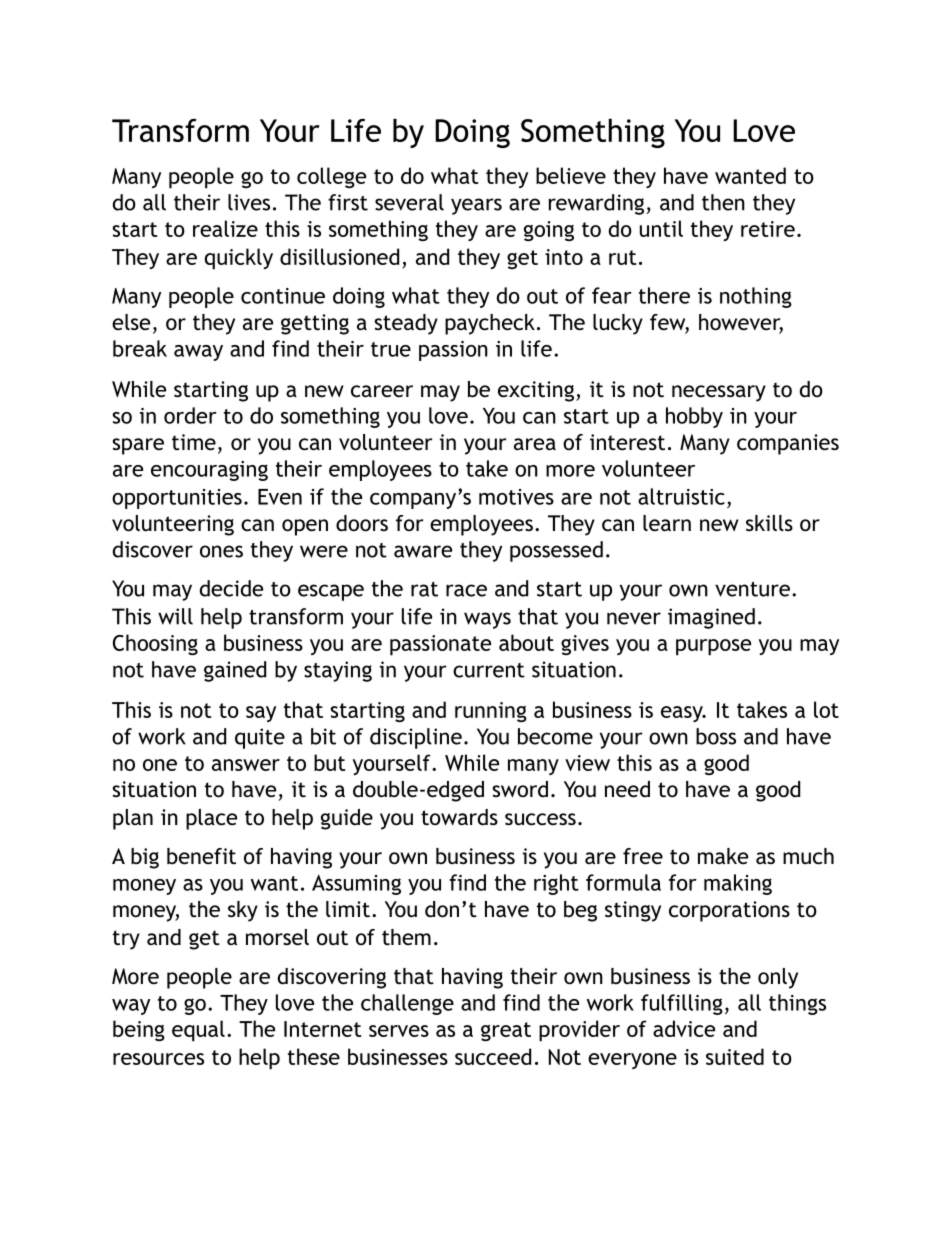  I want to click on exciting, so click(536, 391).
